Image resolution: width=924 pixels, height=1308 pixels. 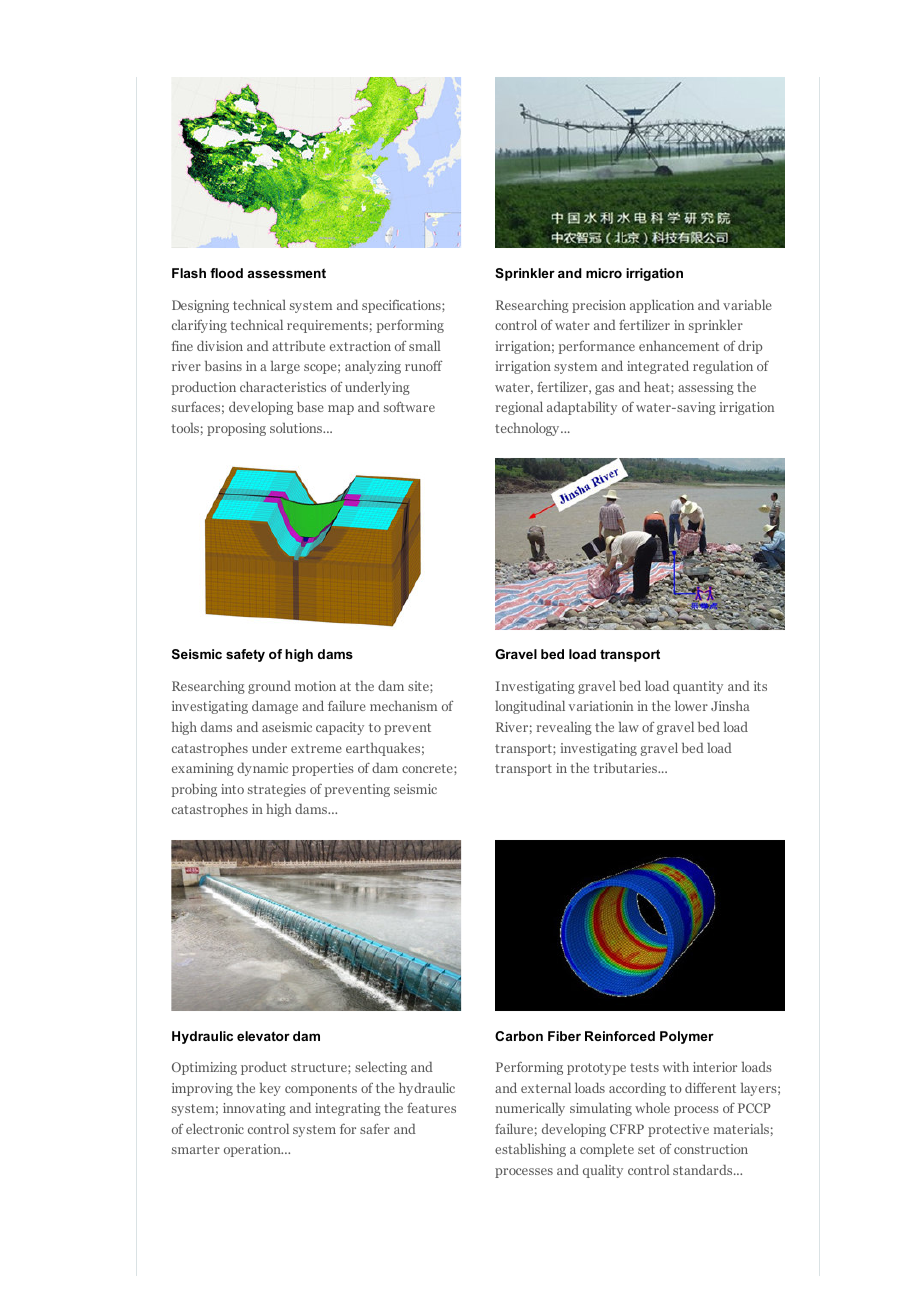 What do you see at coordinates (253, 1150) in the screenshot?
I see `operation` at bounding box center [253, 1150].
